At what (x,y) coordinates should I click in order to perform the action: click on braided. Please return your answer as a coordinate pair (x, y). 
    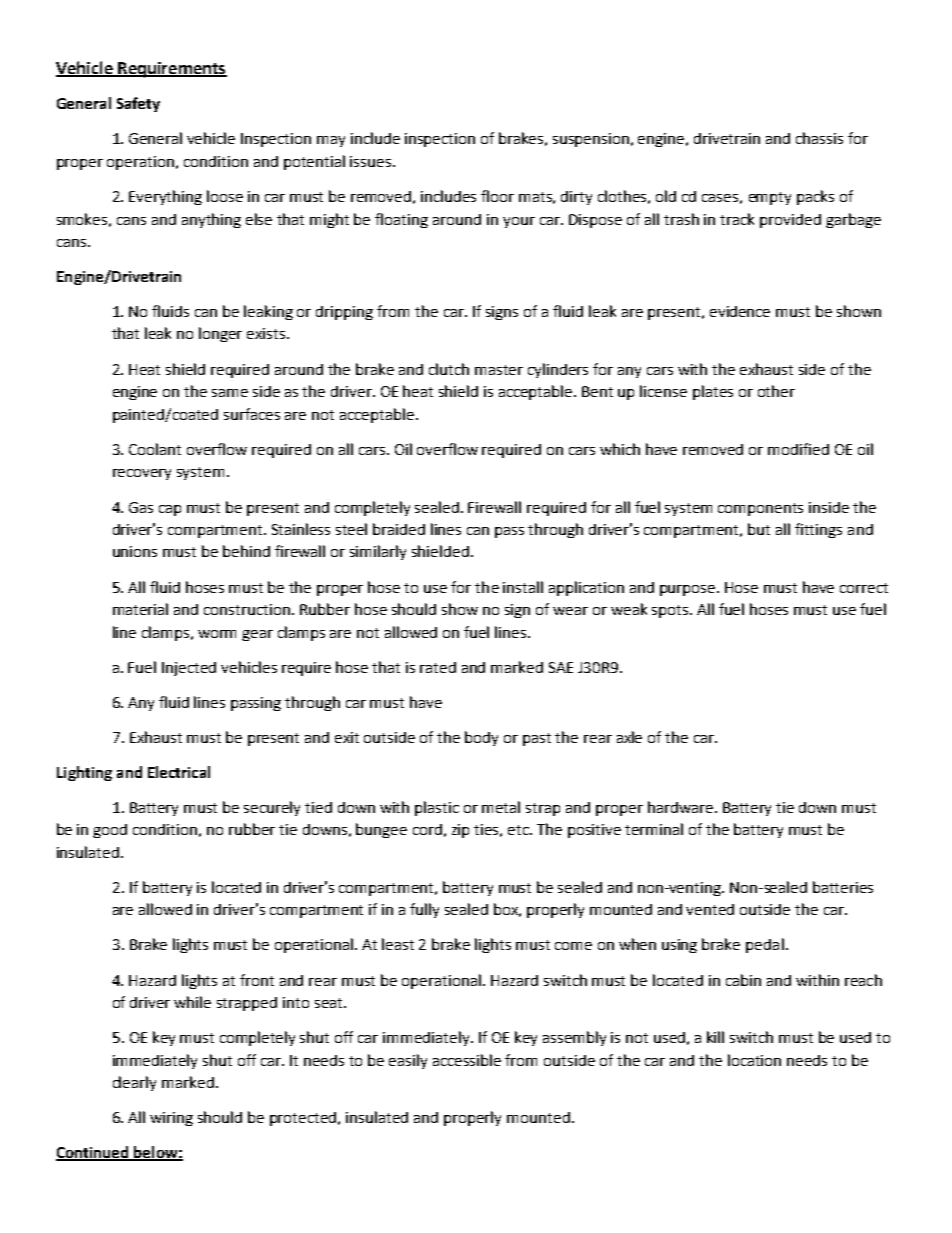
    Looking at the image, I should click on (399, 529).
